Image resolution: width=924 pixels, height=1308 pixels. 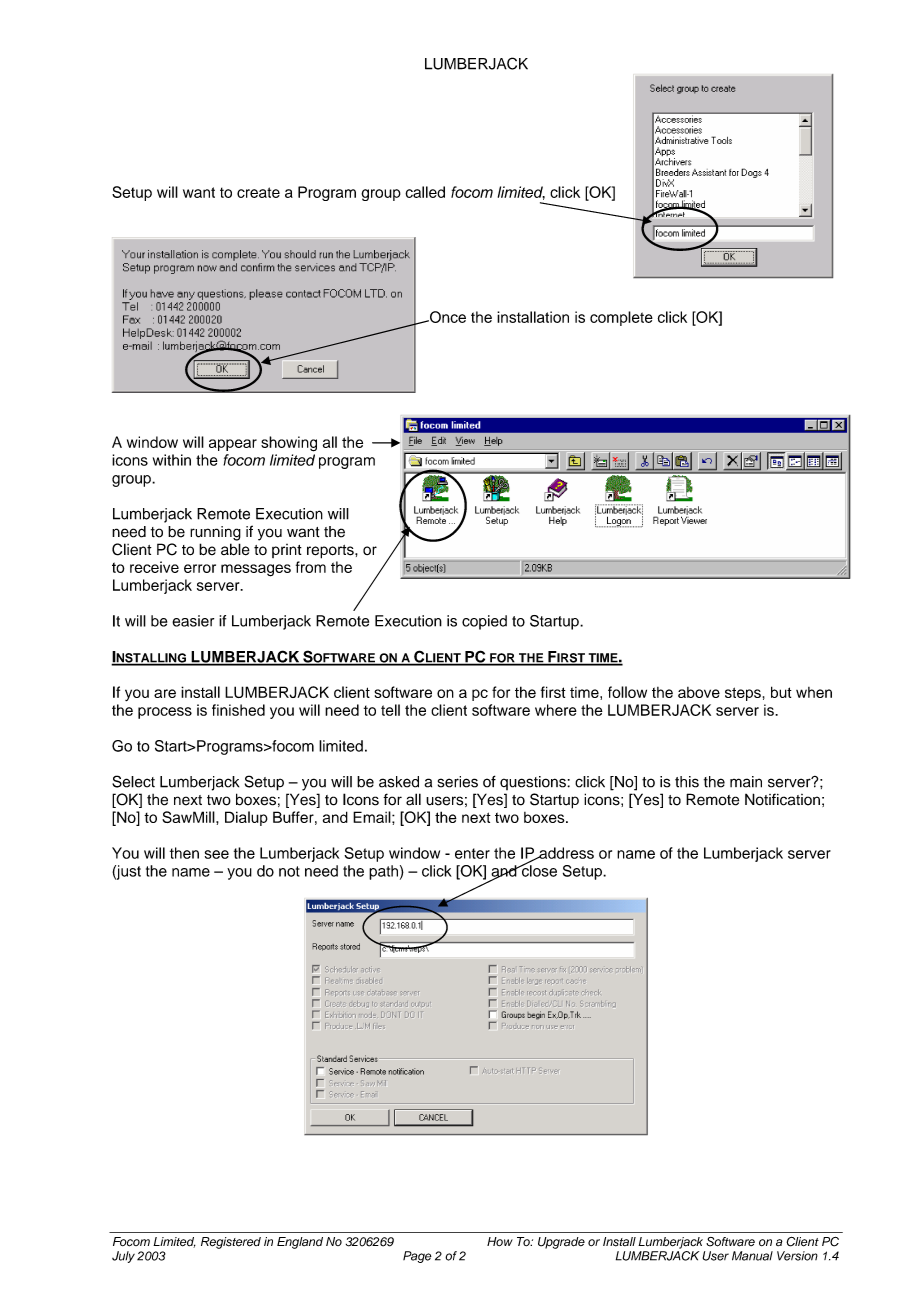 What do you see at coordinates (425, 192) in the page?
I see `called` at bounding box center [425, 192].
